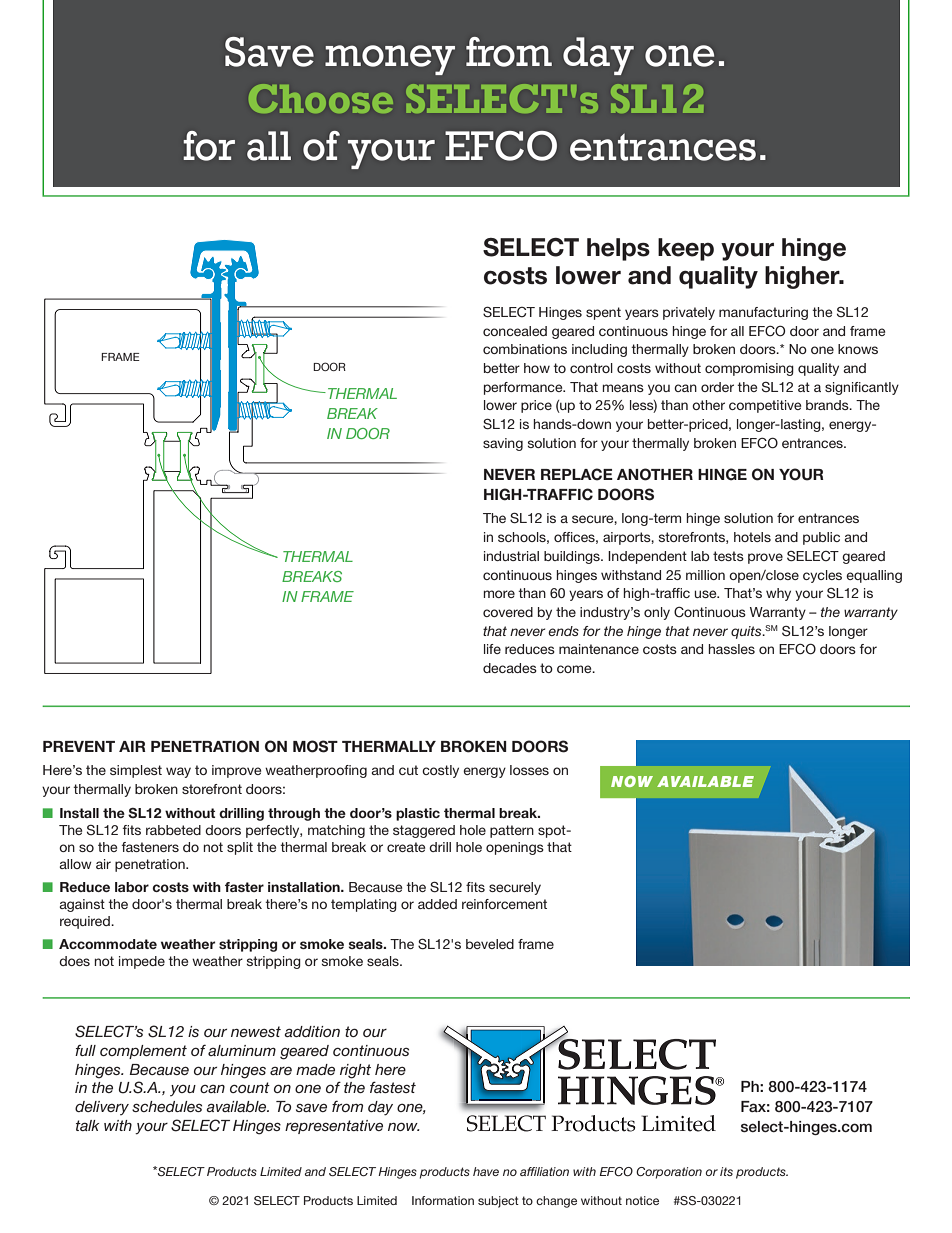 The image size is (952, 1233). Describe the element at coordinates (178, 772) in the screenshot. I see `way` at that location.
